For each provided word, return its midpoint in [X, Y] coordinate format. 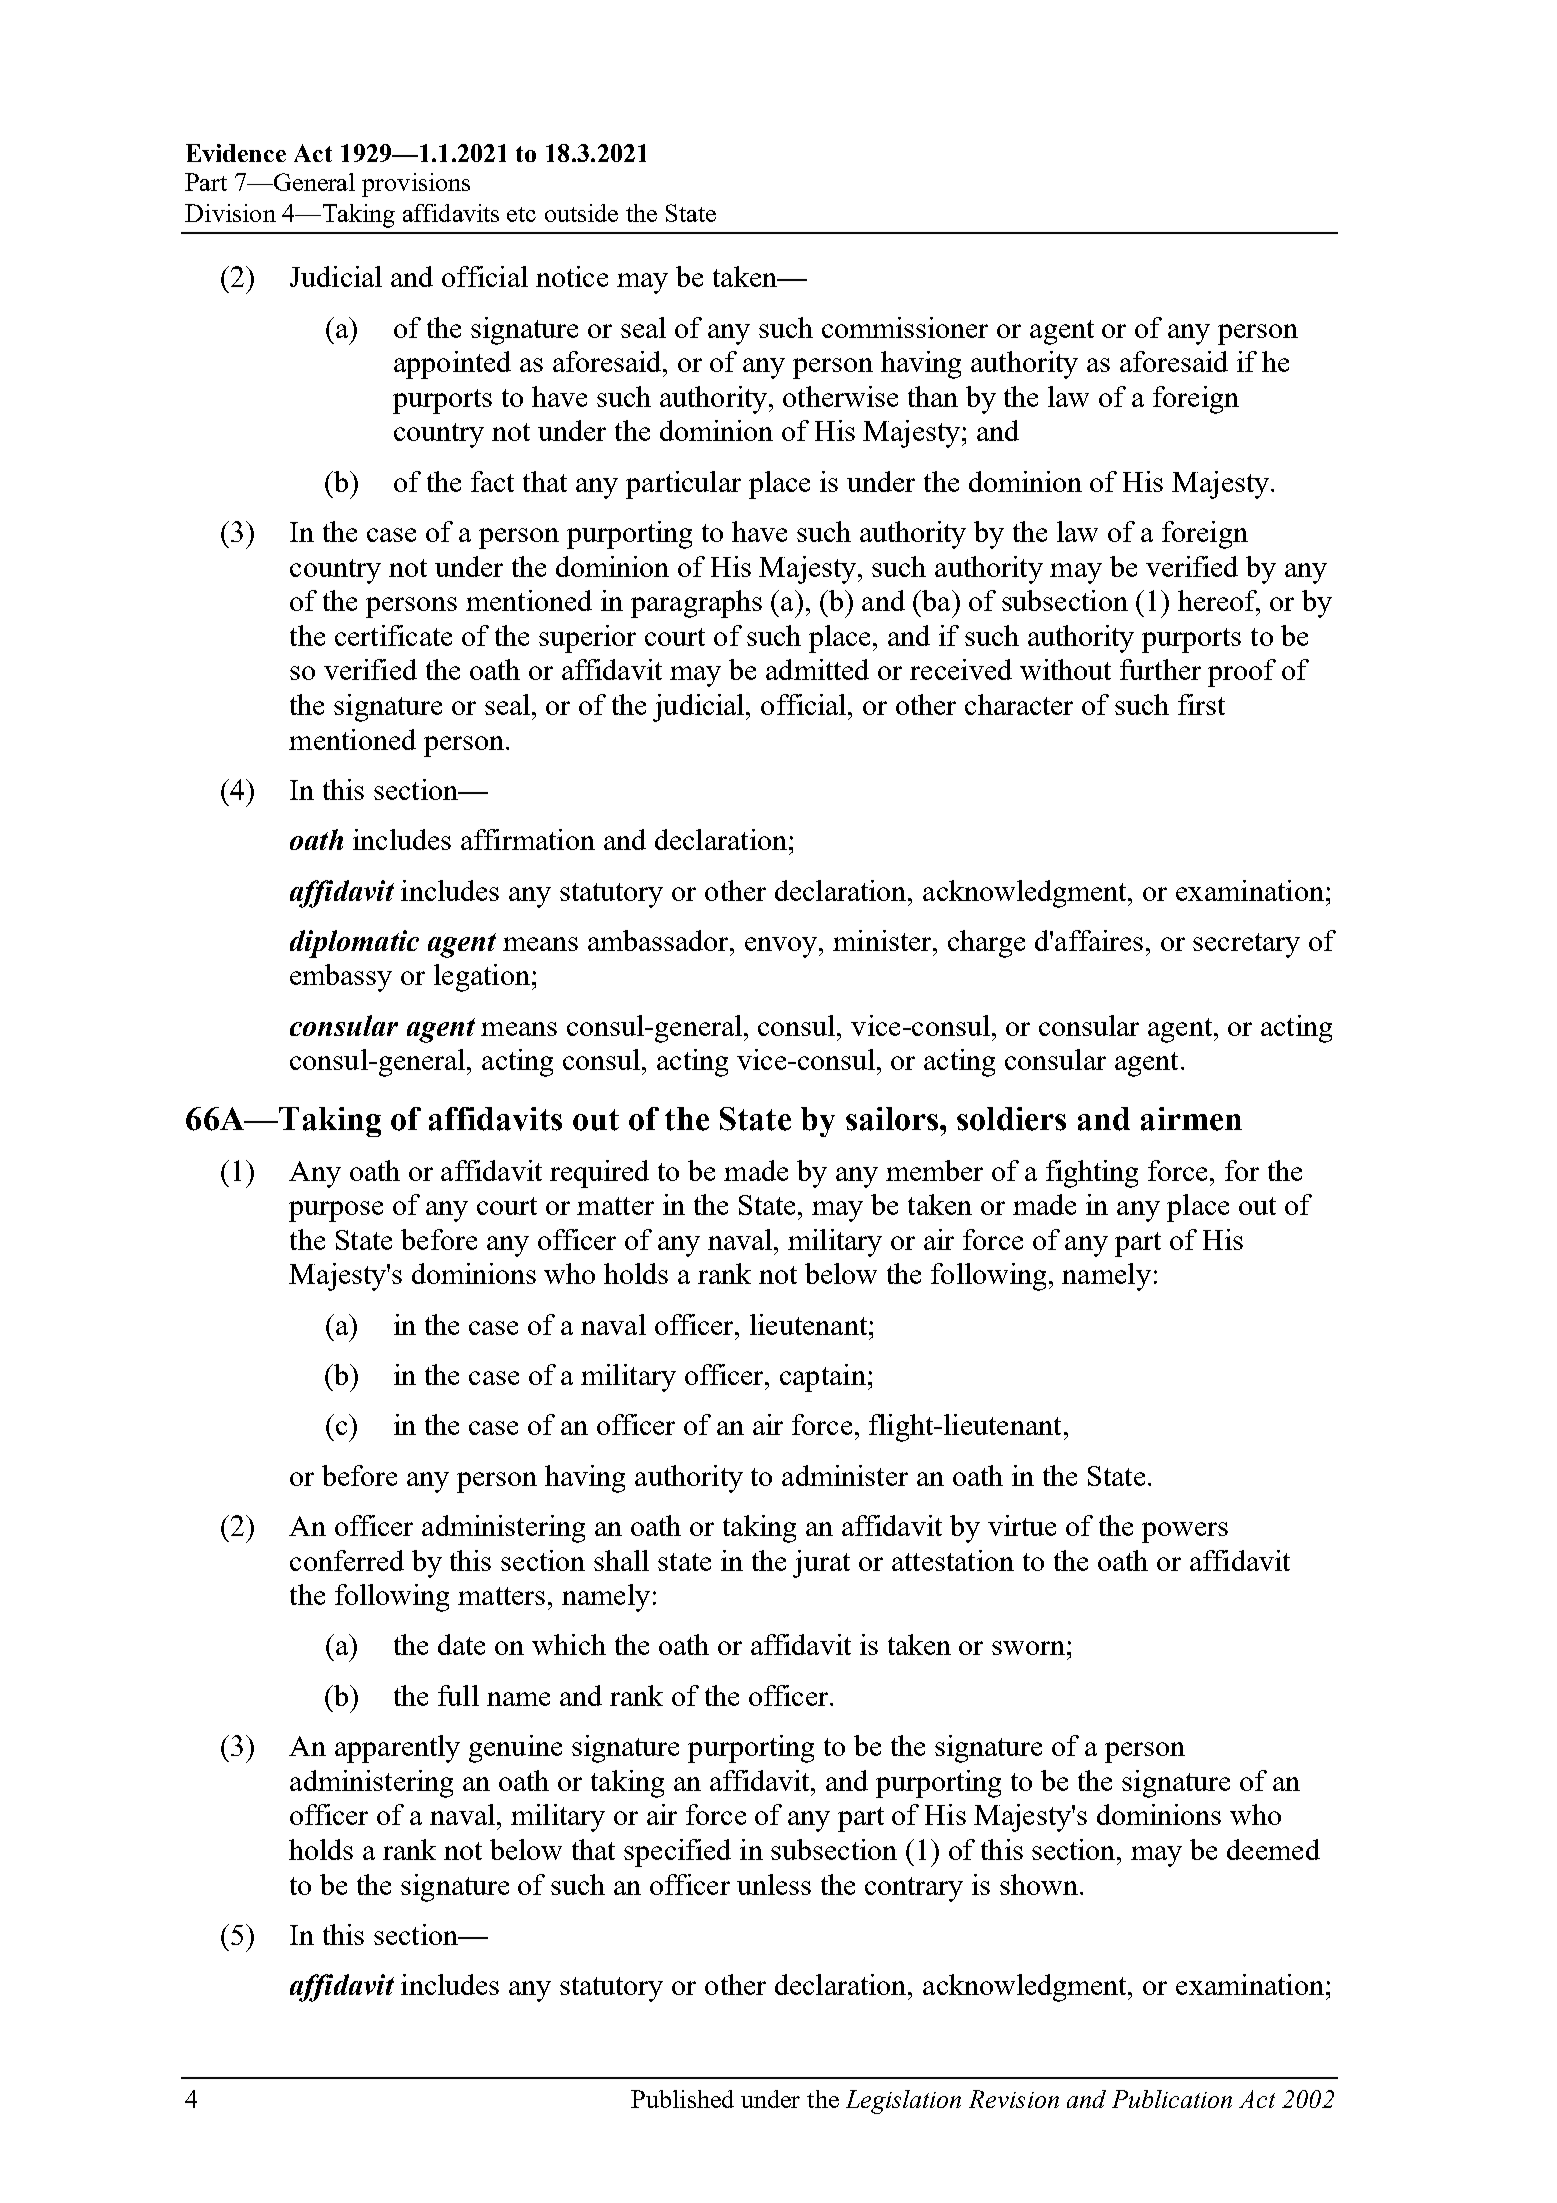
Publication [1172, 2099]
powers [1185, 1532]
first [1201, 704]
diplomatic [354, 944]
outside [581, 213]
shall [621, 1560]
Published [682, 2099]
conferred [347, 1560]
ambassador [660, 940]
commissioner [905, 327]
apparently [397, 1749]
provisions [416, 185]
